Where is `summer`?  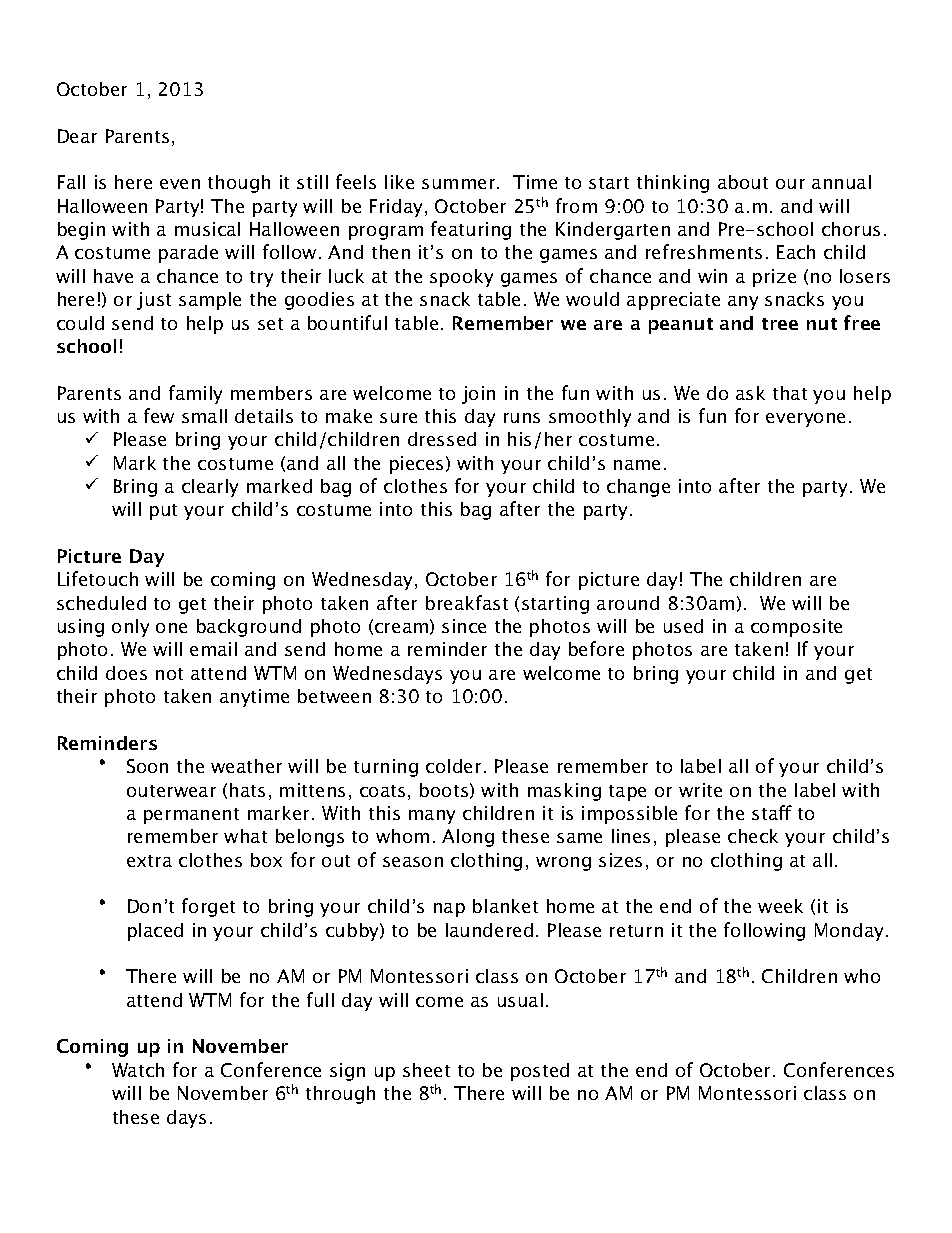
summer is located at coordinates (460, 184).
